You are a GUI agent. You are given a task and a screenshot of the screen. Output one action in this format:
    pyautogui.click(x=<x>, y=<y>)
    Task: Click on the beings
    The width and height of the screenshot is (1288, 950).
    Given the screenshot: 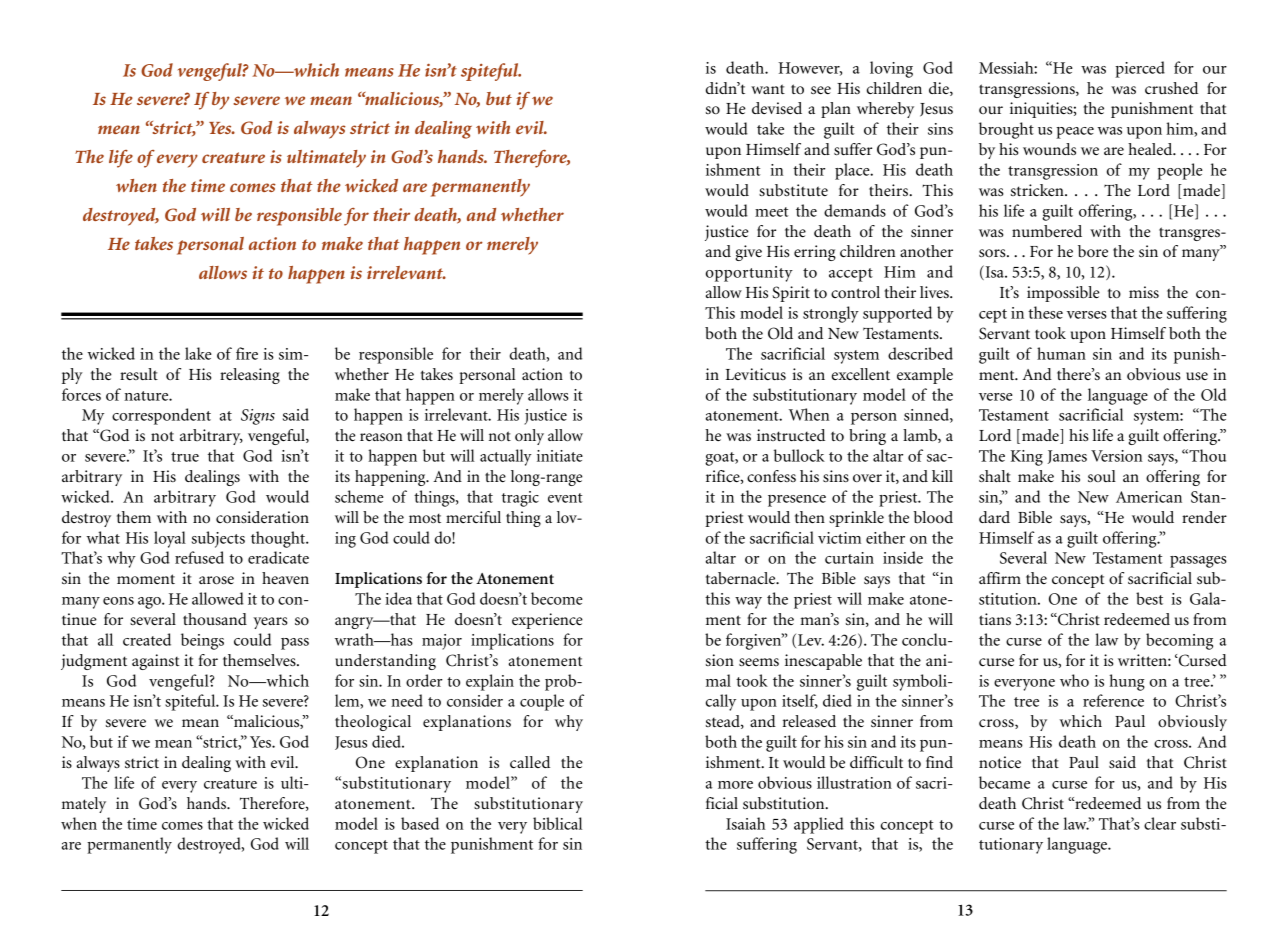 What is the action you would take?
    pyautogui.click(x=202, y=641)
